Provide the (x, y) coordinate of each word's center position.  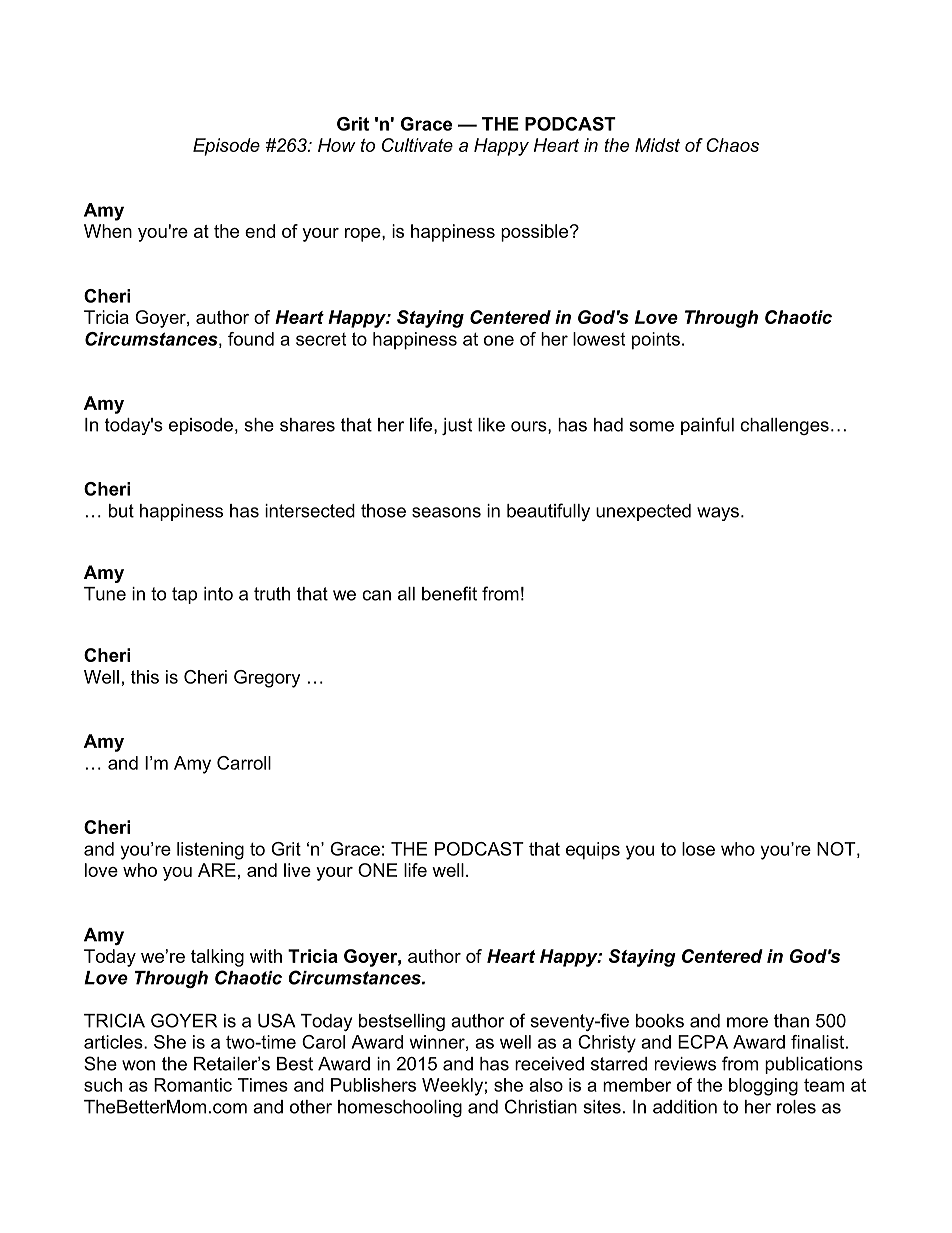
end (260, 231)
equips (593, 851)
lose (698, 849)
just (457, 426)
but (121, 511)
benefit (449, 593)
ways (718, 514)
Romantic (193, 1085)
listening (210, 851)
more (747, 1022)
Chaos (732, 145)
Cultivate (417, 145)
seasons (446, 512)
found (251, 339)
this (145, 677)
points (656, 341)
